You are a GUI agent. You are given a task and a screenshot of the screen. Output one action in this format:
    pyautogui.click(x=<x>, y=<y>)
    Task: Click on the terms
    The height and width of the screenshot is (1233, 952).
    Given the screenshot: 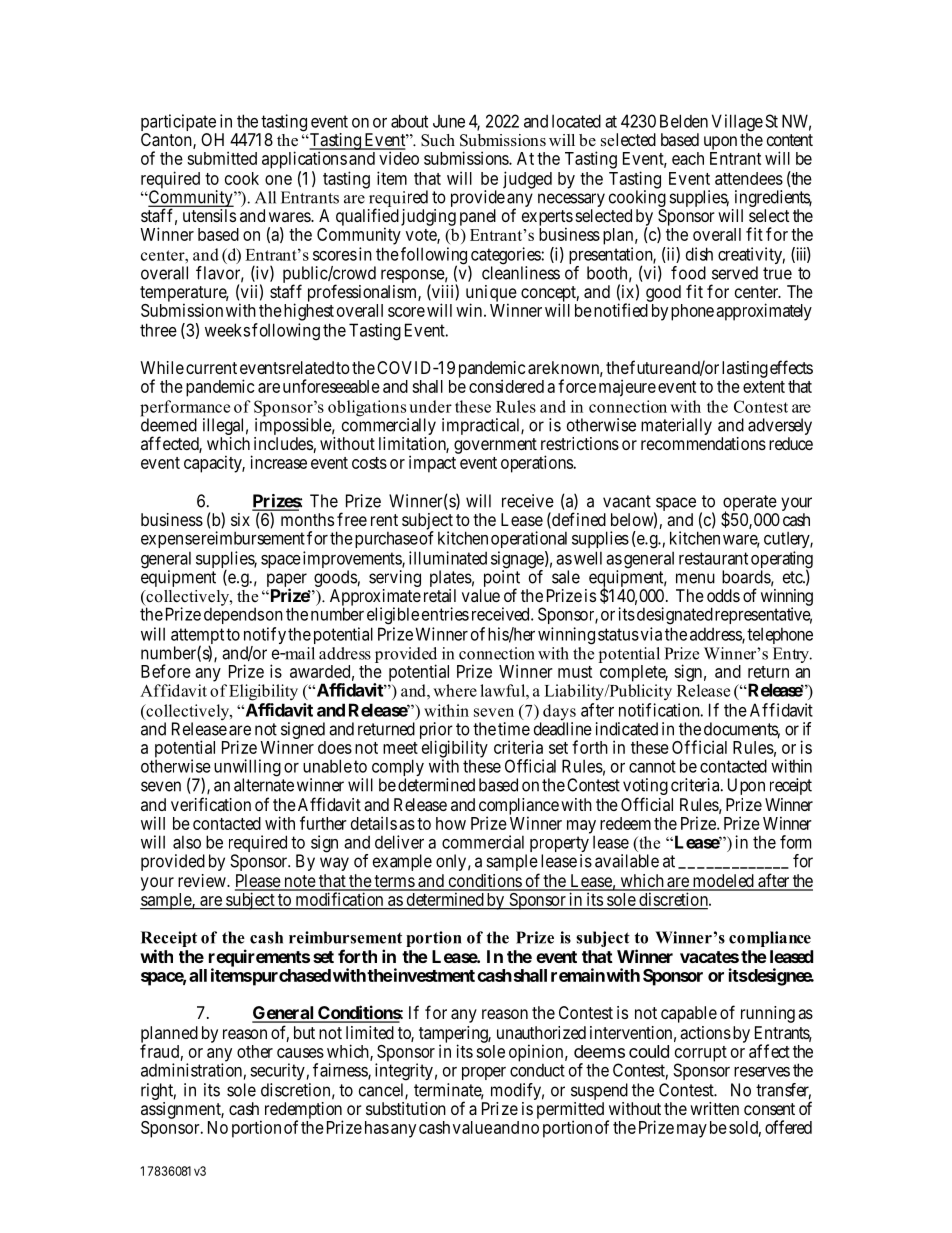 What is the action you would take?
    pyautogui.click(x=394, y=882)
